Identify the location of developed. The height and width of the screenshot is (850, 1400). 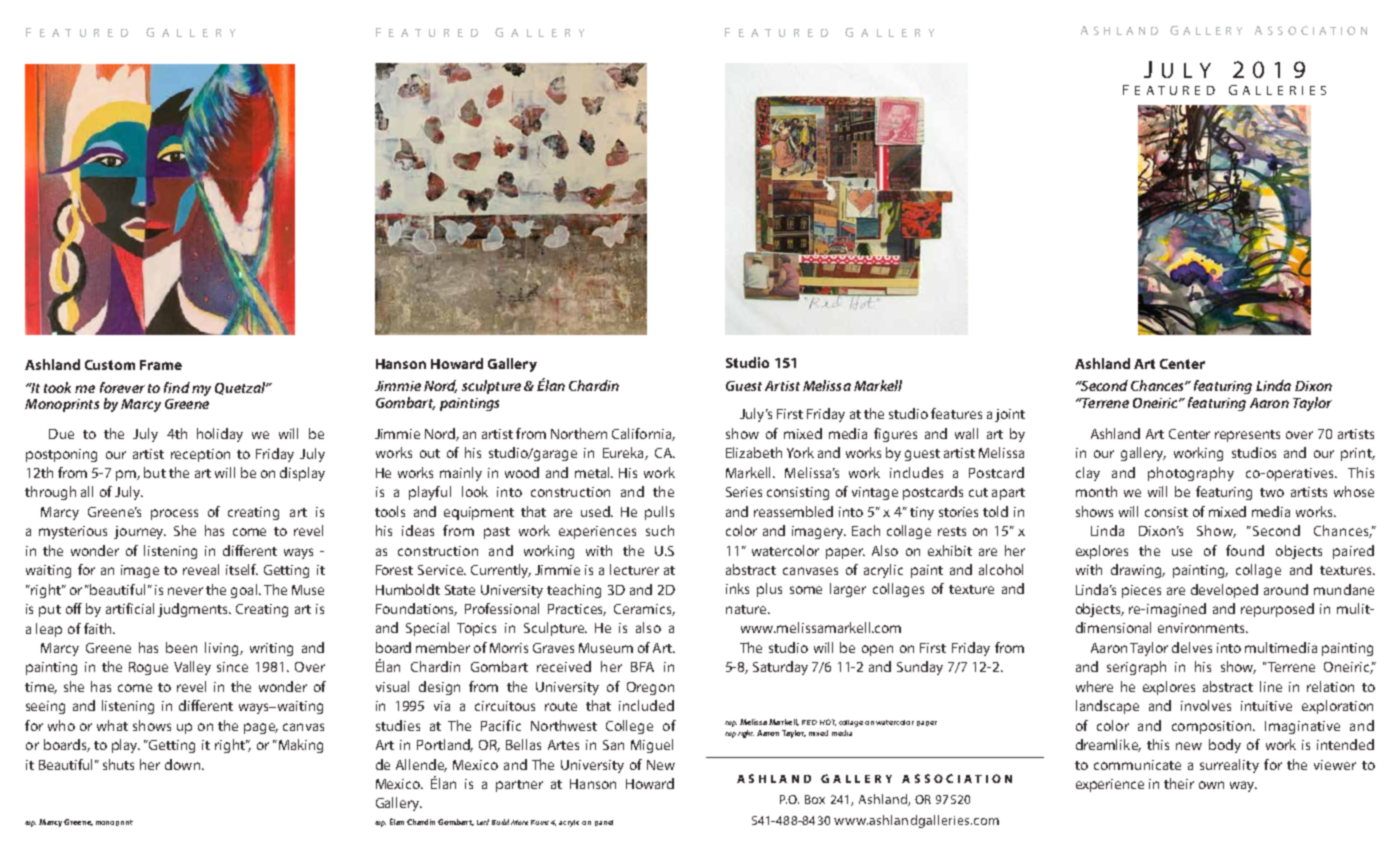
(1224, 591).
